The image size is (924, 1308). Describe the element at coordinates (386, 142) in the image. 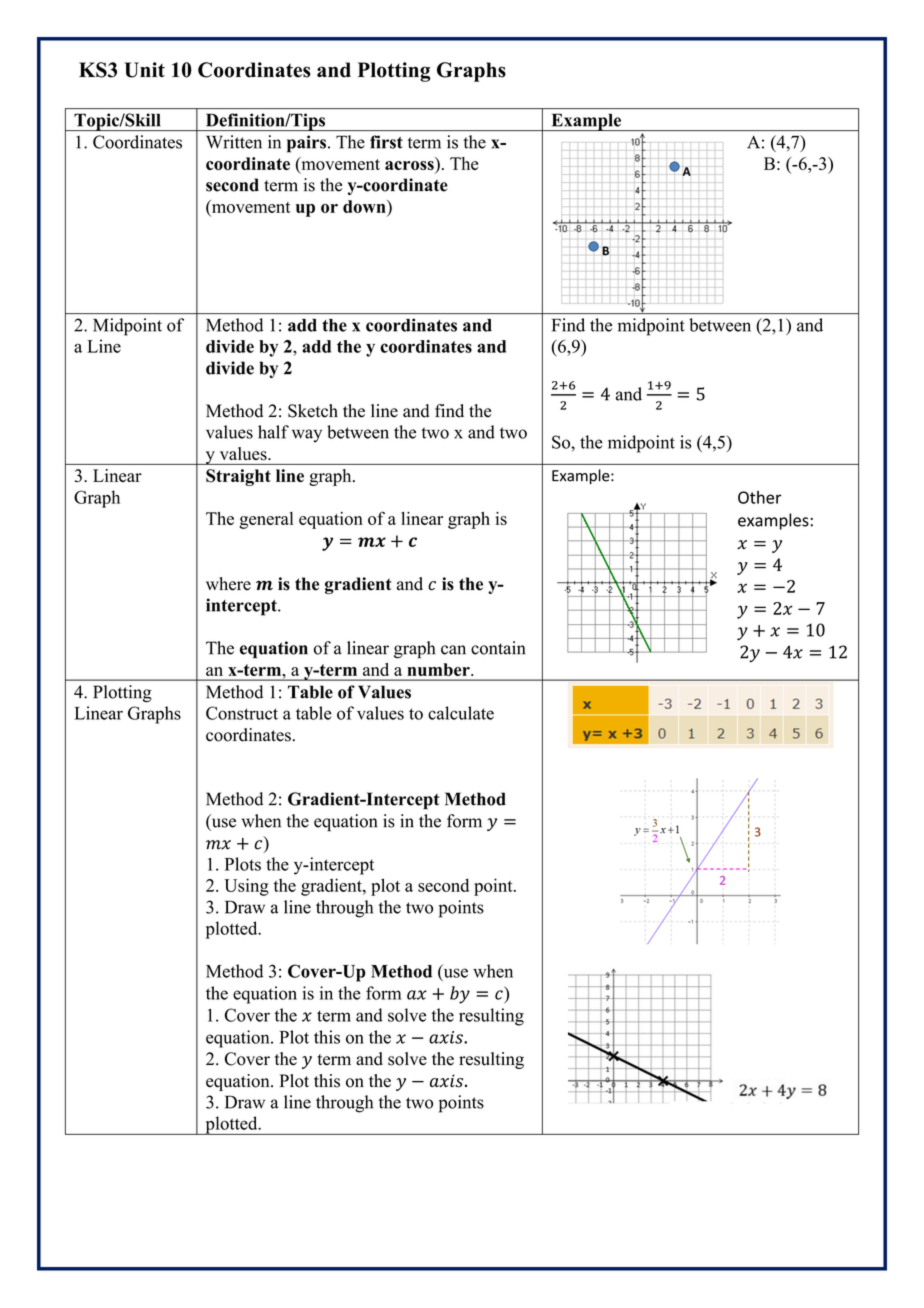

I see `first` at that location.
